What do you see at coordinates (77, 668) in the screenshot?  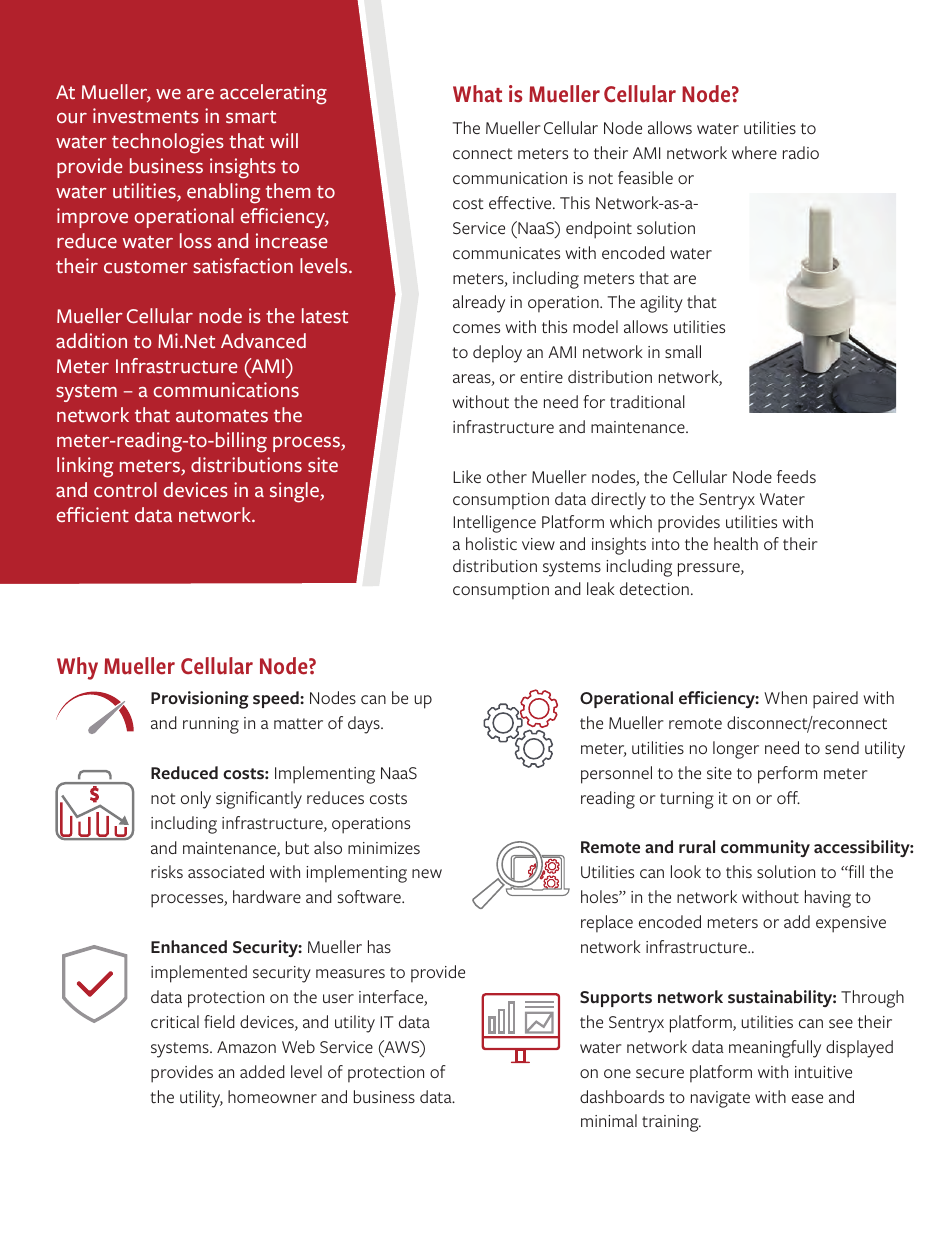 I see `Why` at bounding box center [77, 668].
